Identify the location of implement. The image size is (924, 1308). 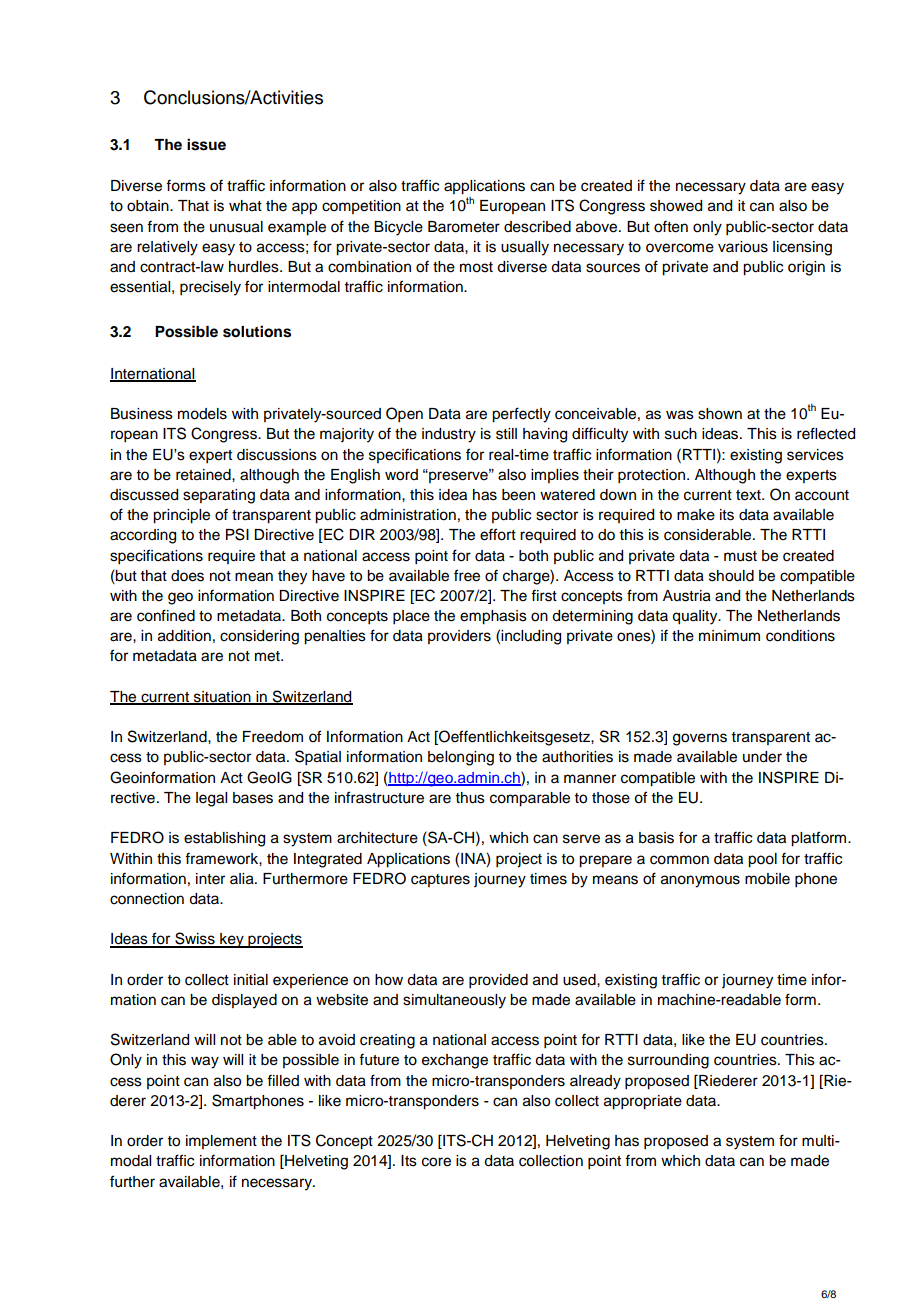
(221, 1142).
